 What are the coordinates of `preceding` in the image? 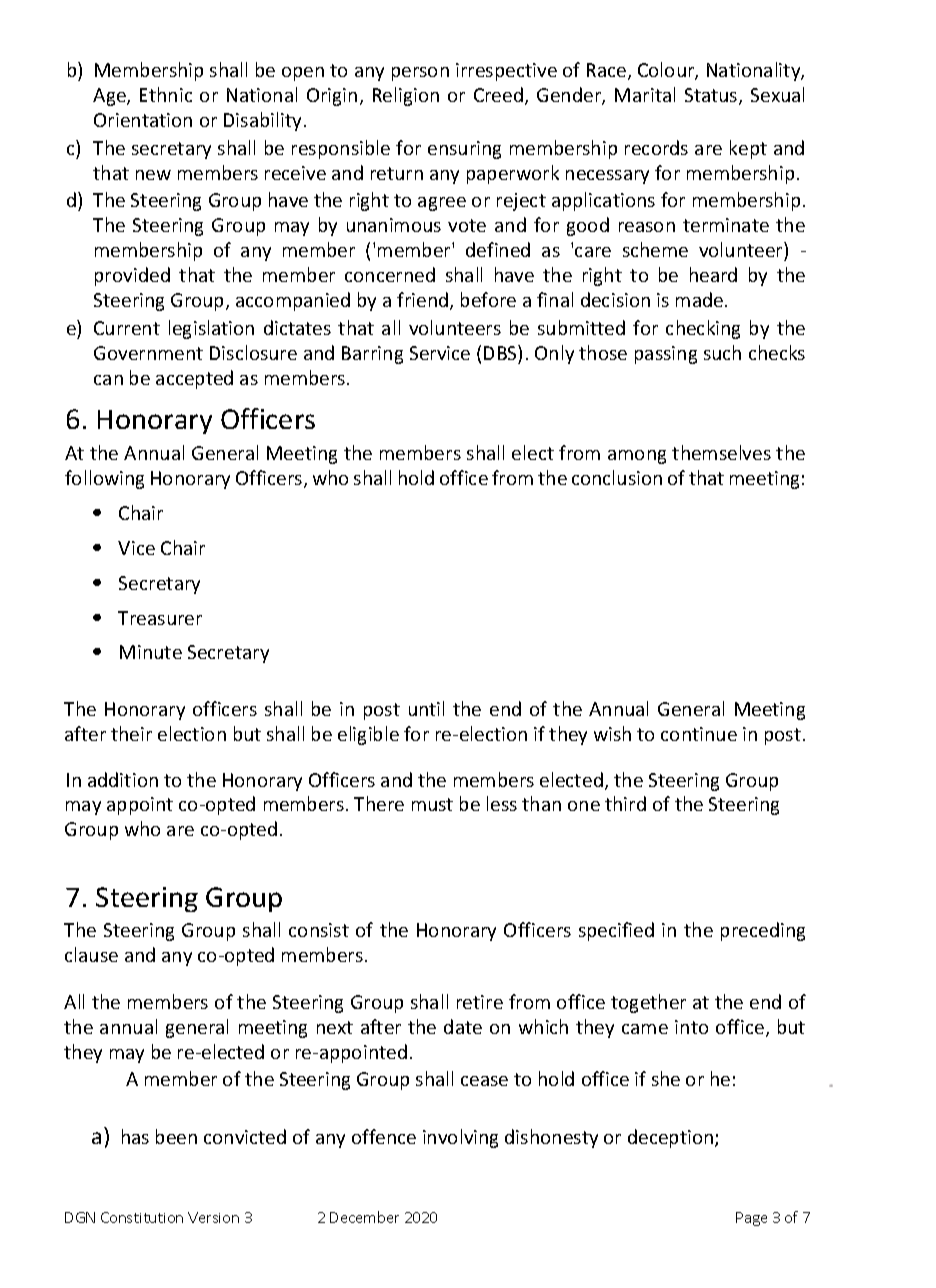 It's located at (763, 931).
